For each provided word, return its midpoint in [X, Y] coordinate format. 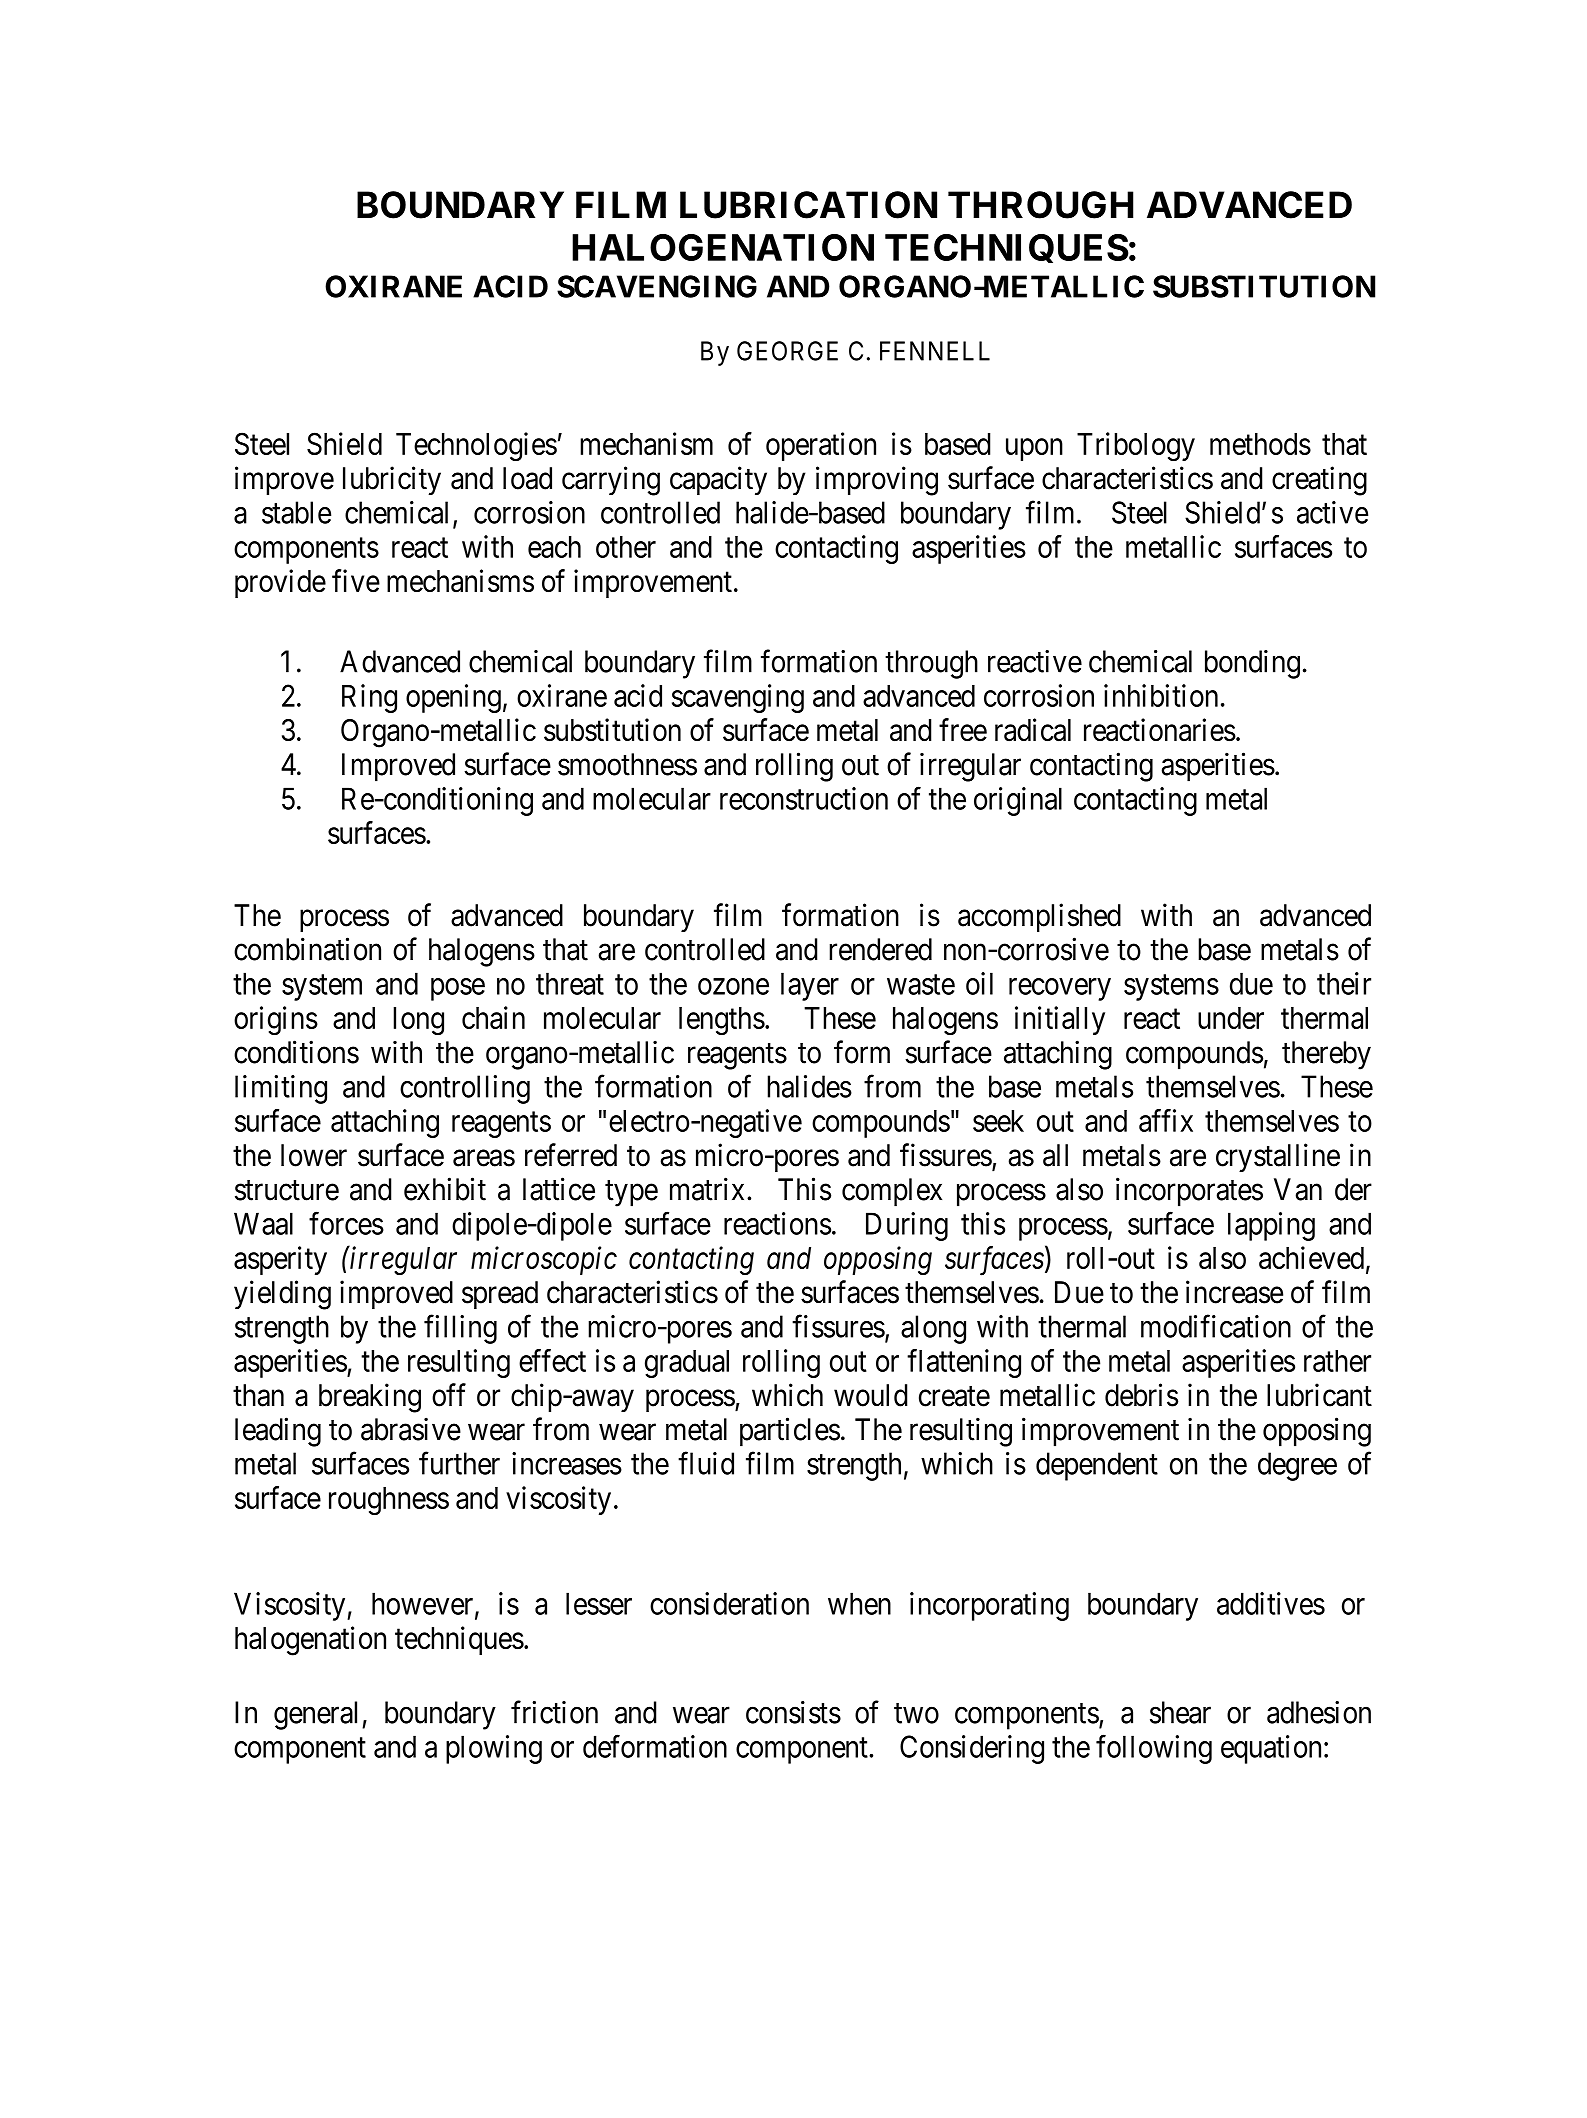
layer [810, 986]
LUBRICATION [808, 205]
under [1231, 1018]
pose [458, 989]
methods [1260, 444]
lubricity [392, 480]
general [318, 1715]
